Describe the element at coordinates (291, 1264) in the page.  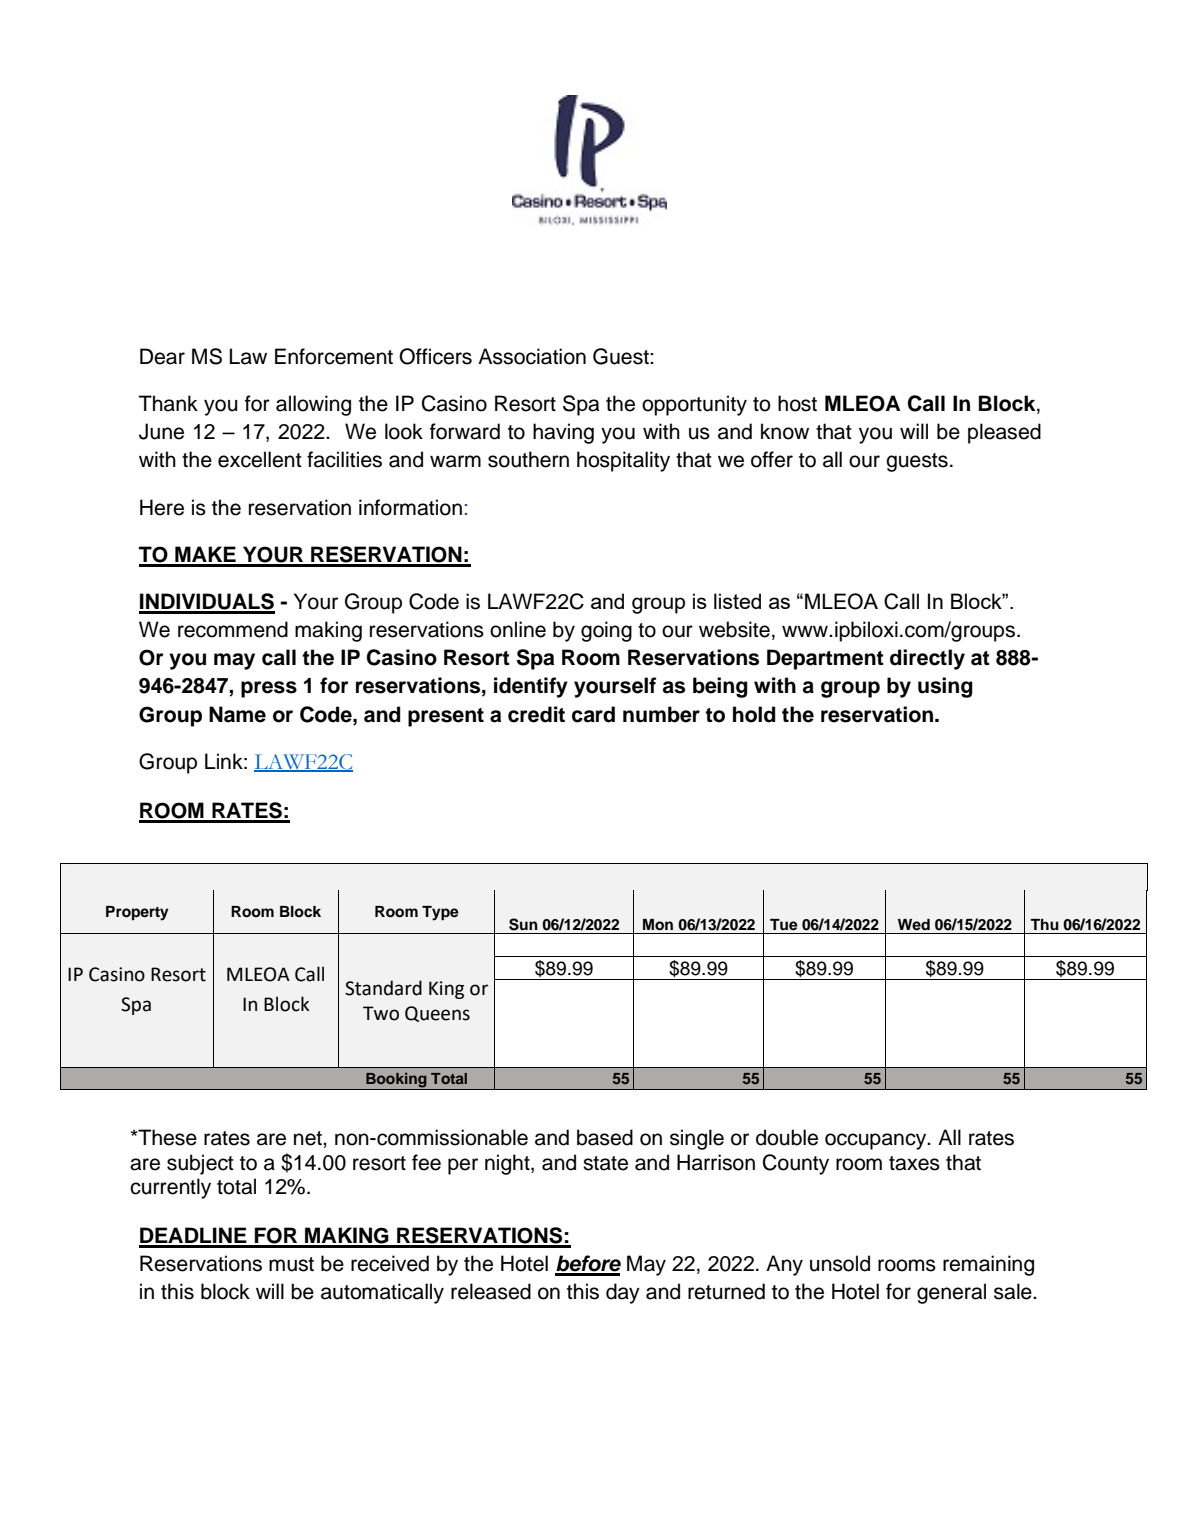
I see `must` at that location.
